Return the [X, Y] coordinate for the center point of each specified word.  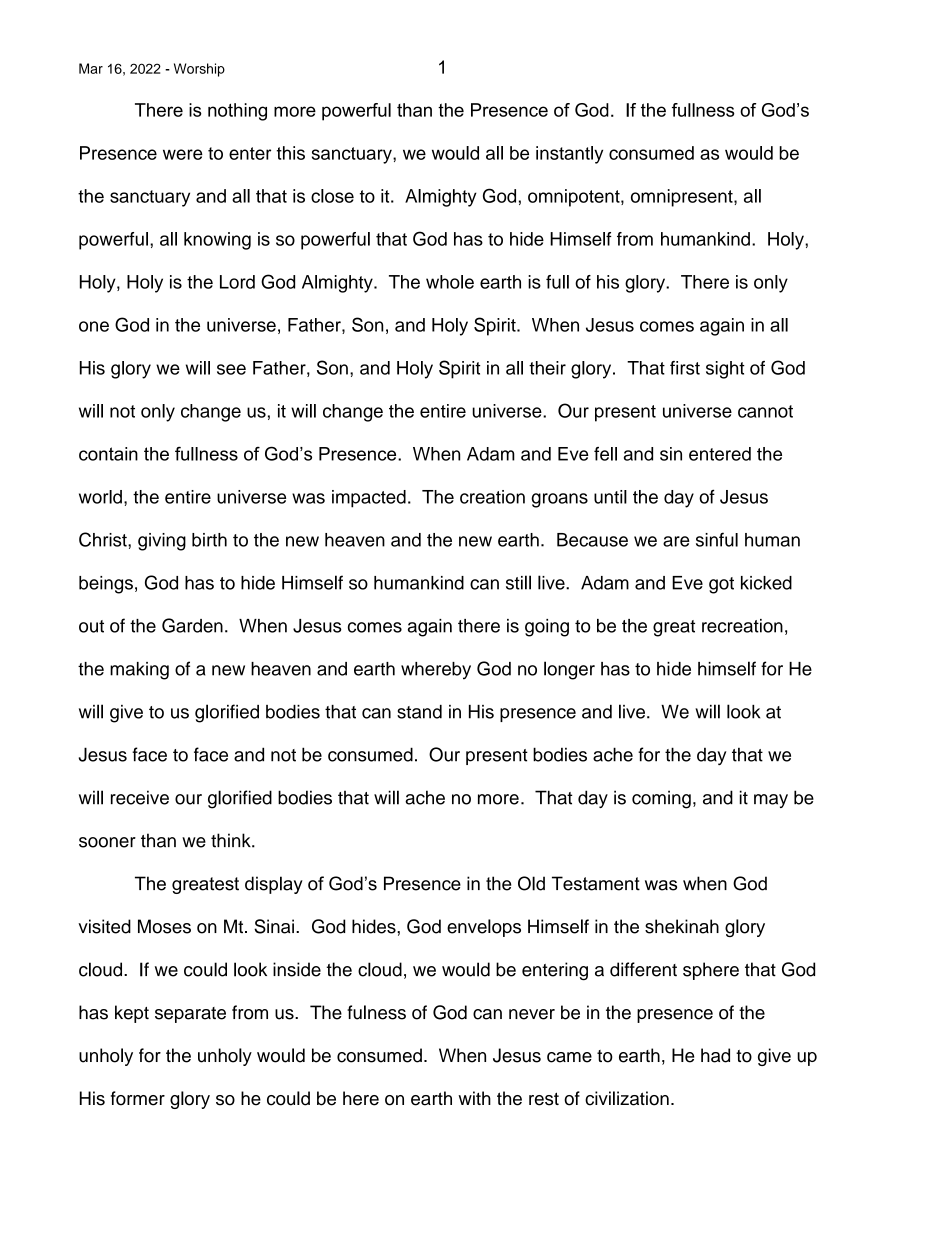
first [685, 368]
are [676, 541]
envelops [484, 928]
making [139, 671]
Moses [164, 926]
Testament [596, 883]
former [138, 1098]
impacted [369, 499]
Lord [237, 282]
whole [450, 282]
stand [419, 712]
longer [569, 670]
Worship [199, 70]
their [547, 368]
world [100, 497]
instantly [569, 155]
